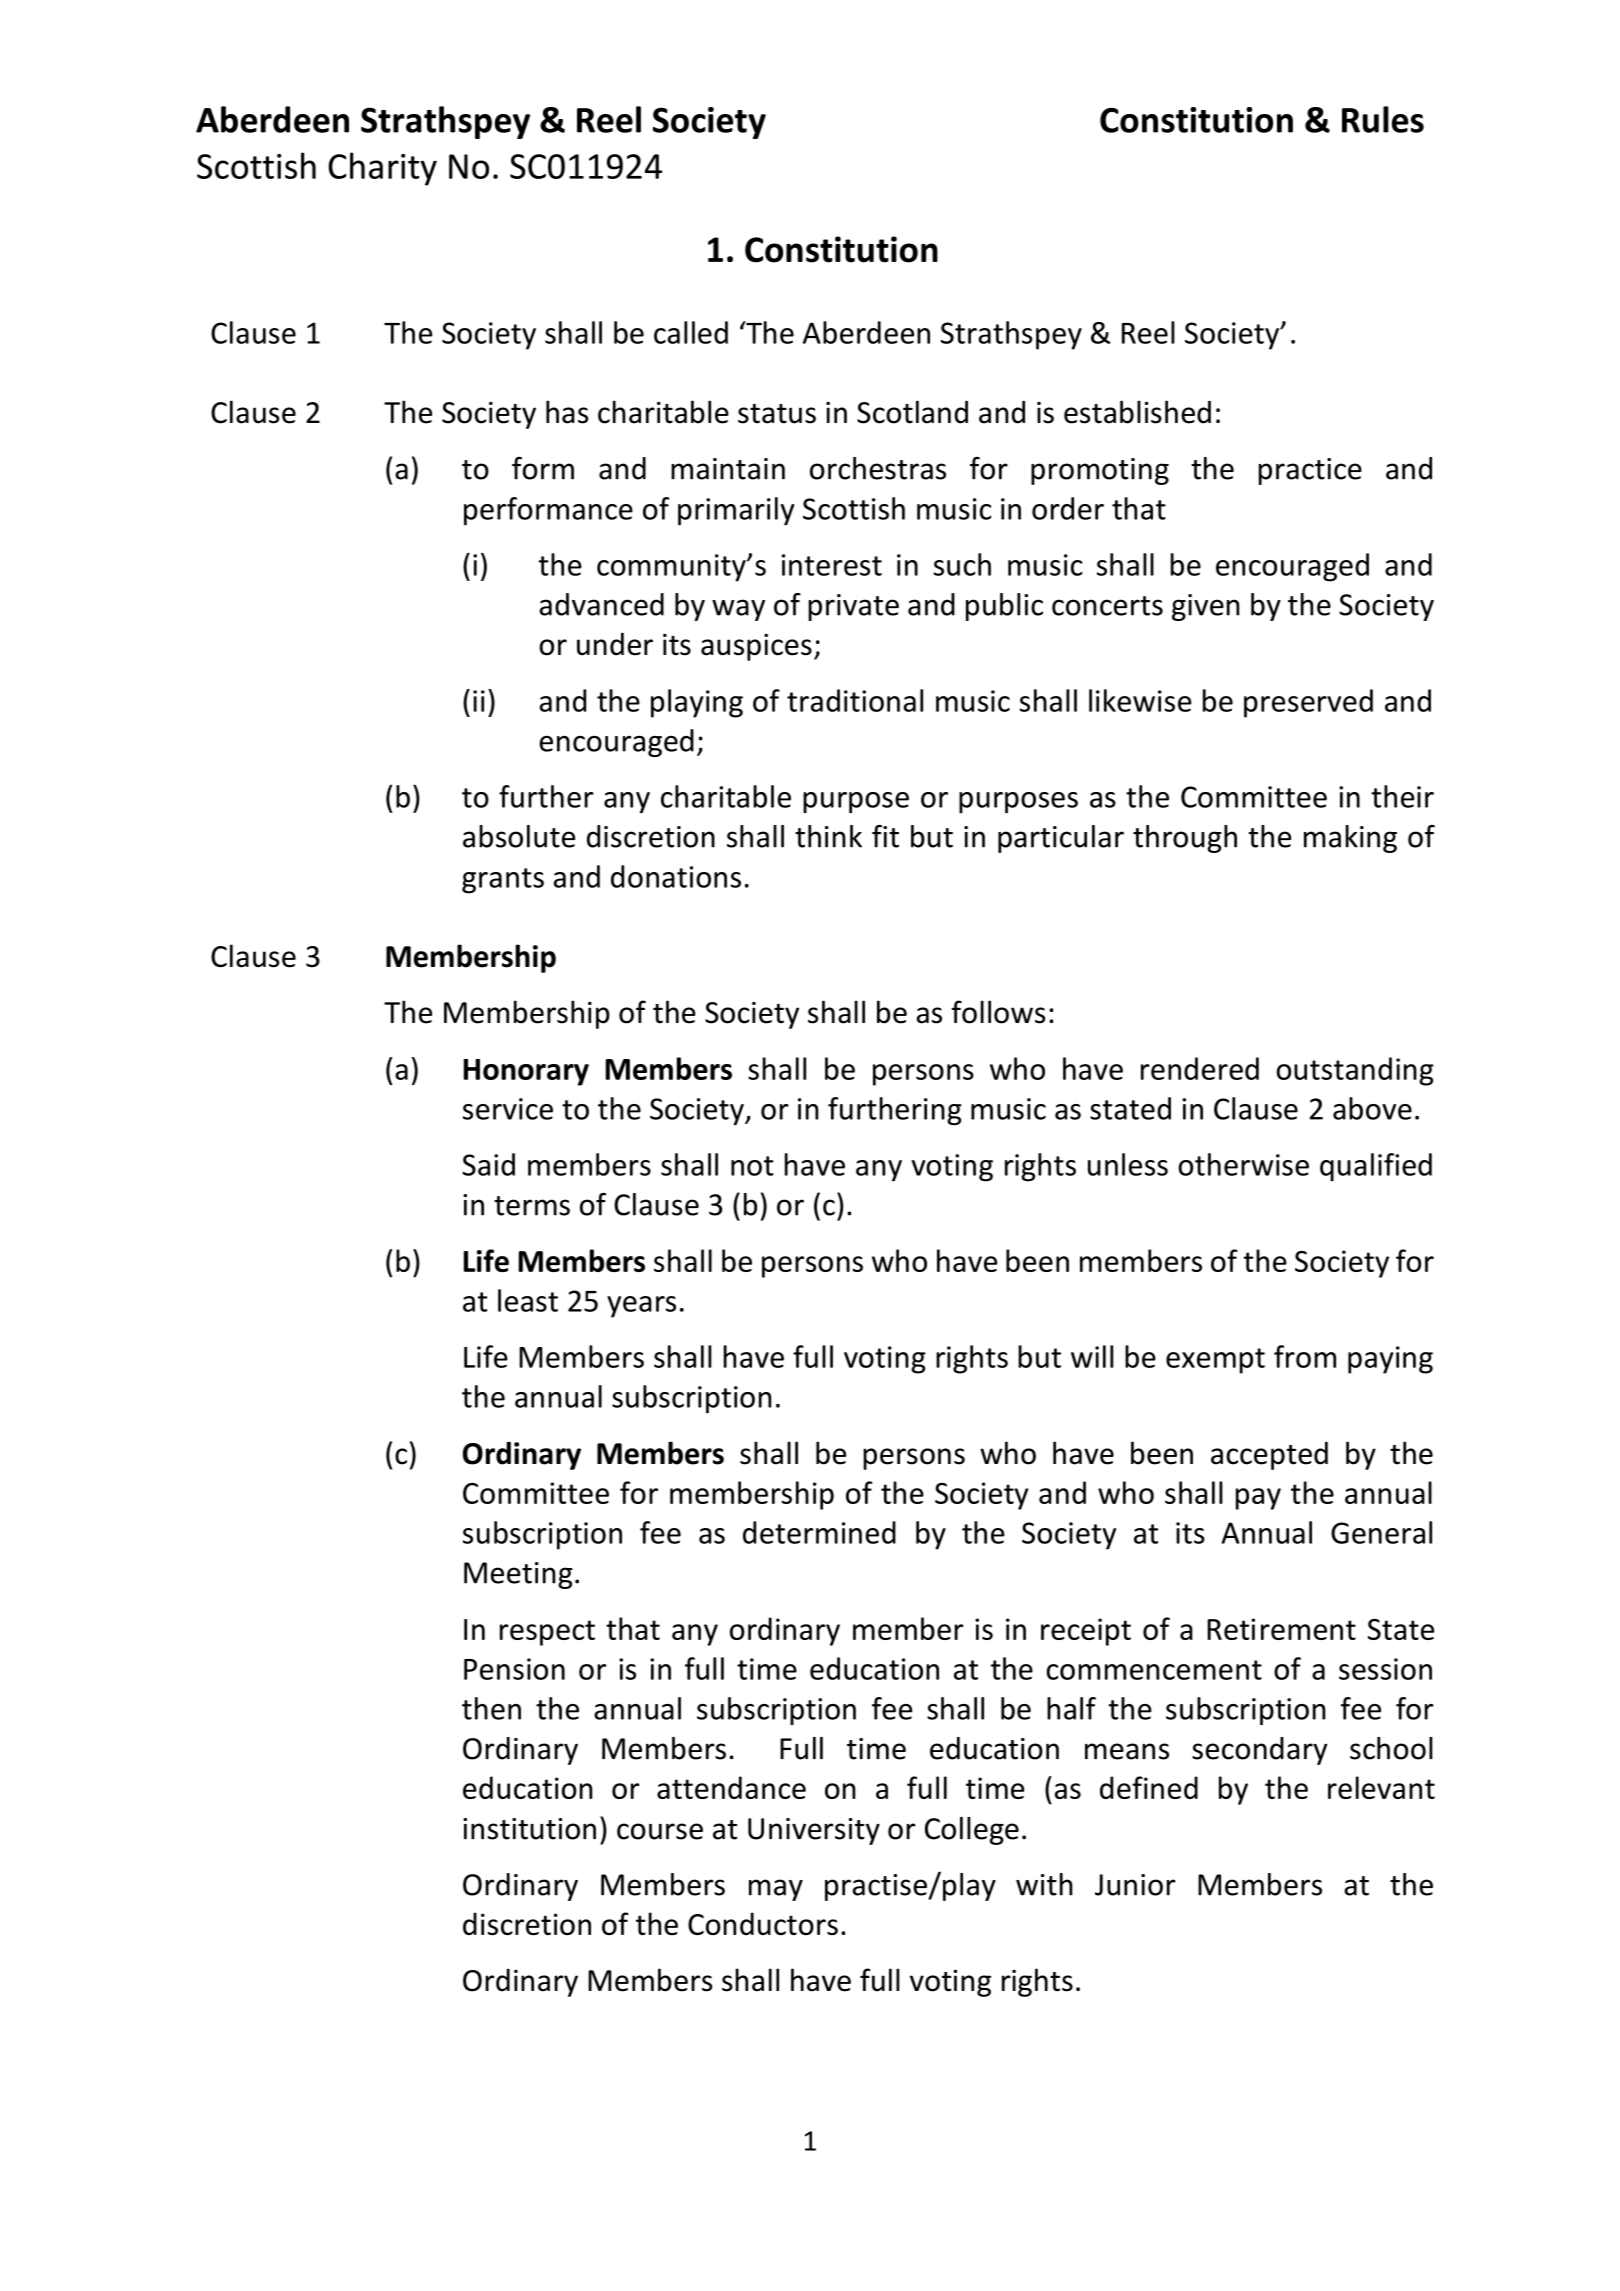 The height and width of the document is (2291, 1620). I want to click on institution, so click(529, 1829).
